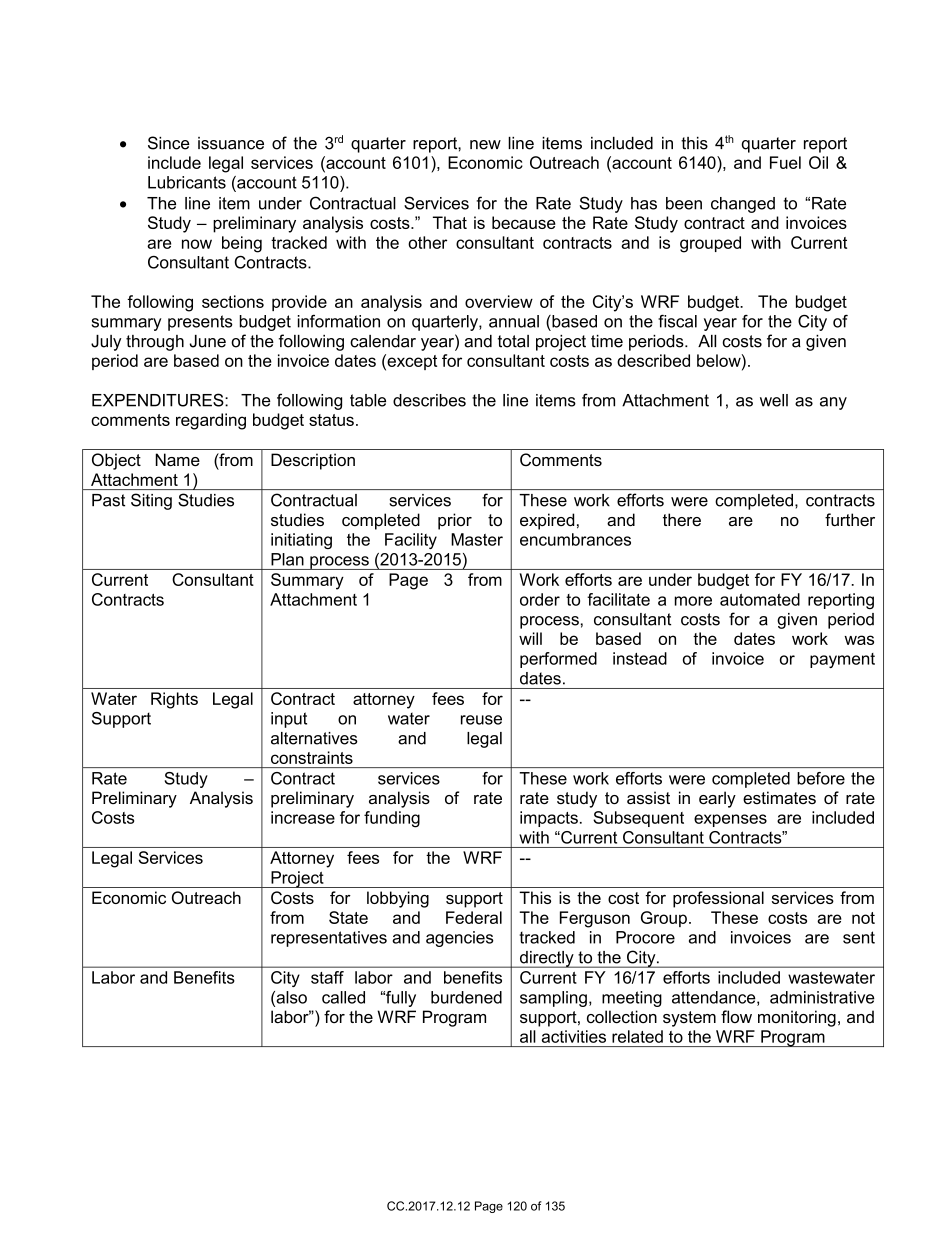  Describe the element at coordinates (481, 720) in the screenshot. I see `reuse` at that location.
